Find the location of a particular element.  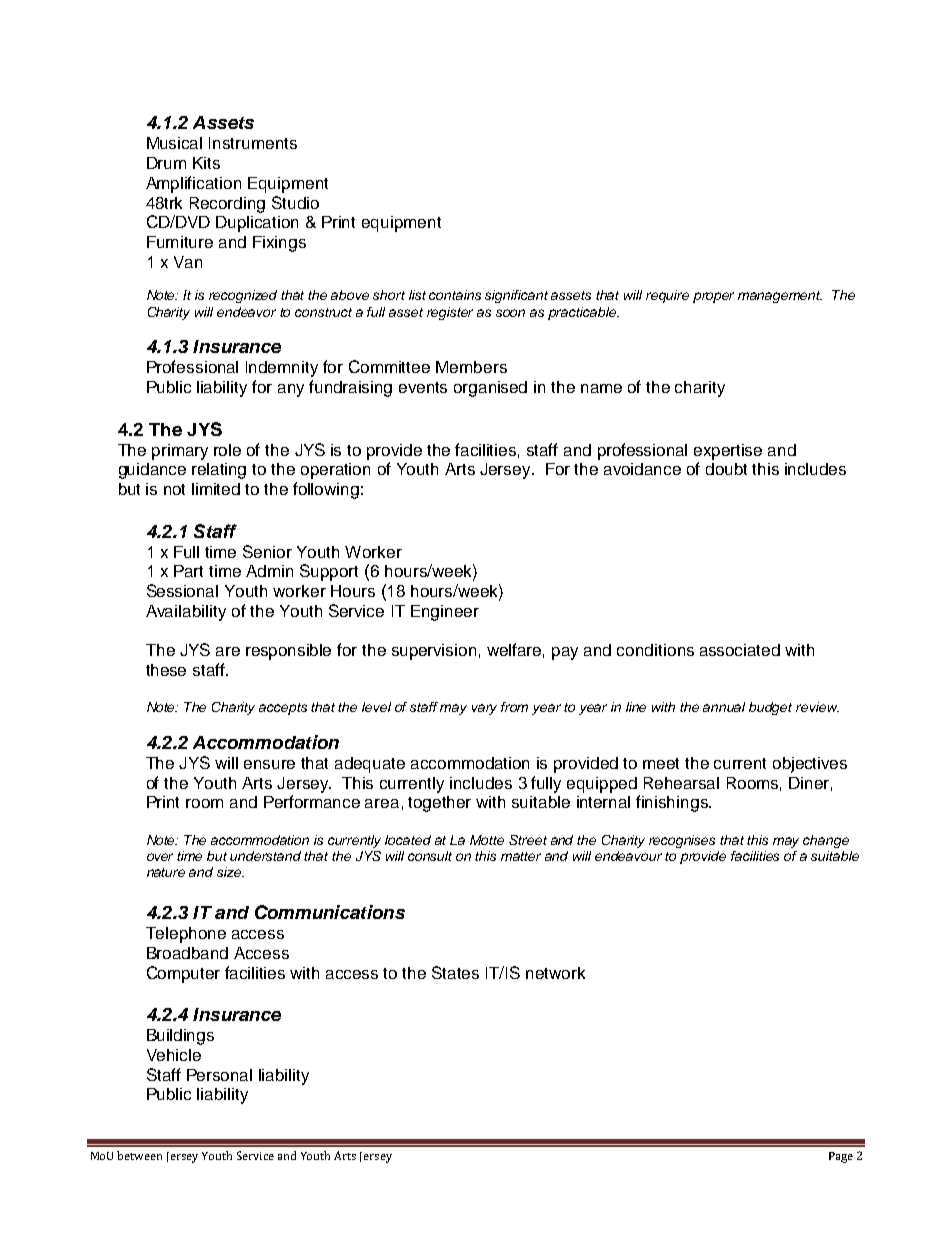

Members is located at coordinates (471, 367).
